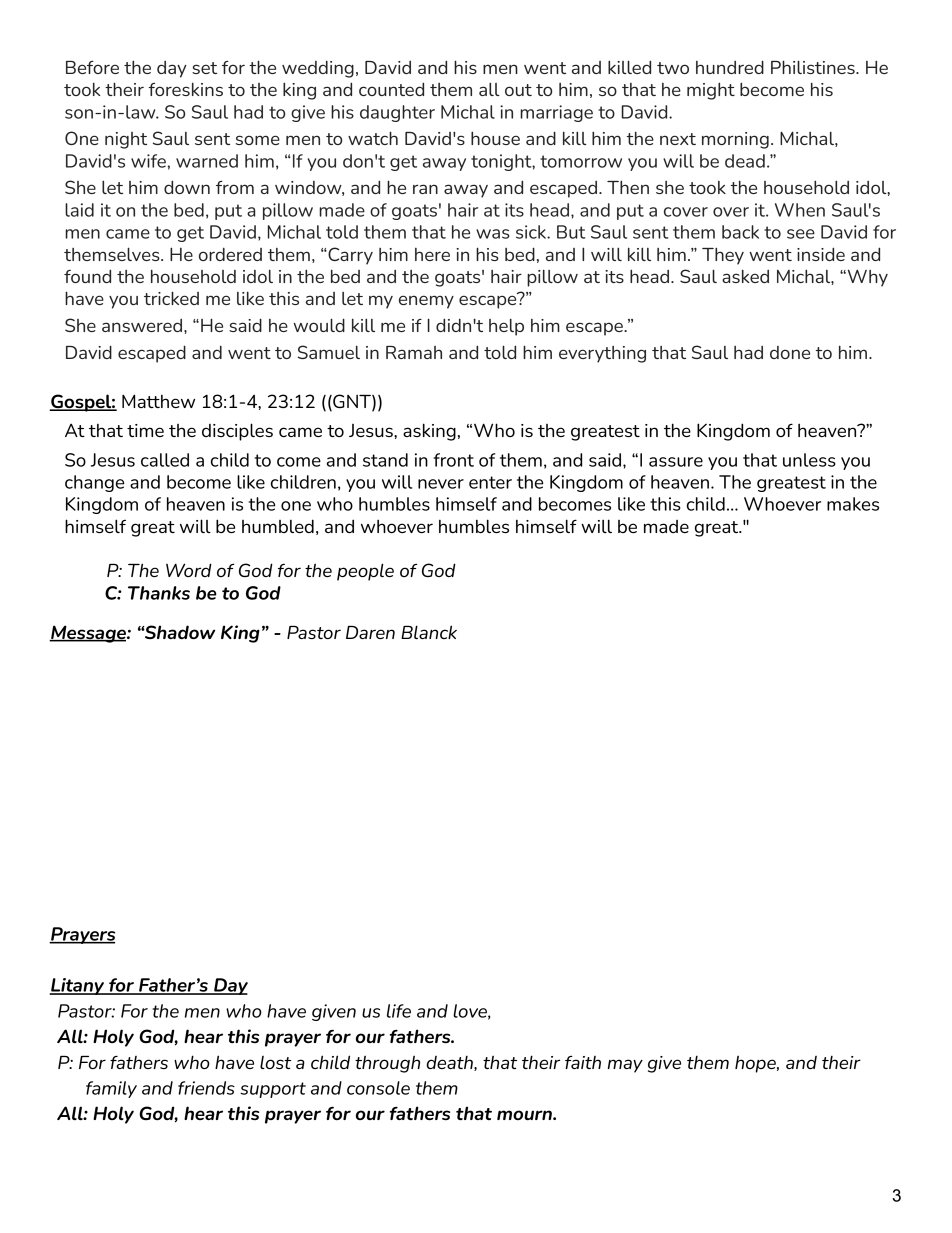 This screenshot has width=952, height=1233. Describe the element at coordinates (387, 1064) in the screenshot. I see `through` at that location.
